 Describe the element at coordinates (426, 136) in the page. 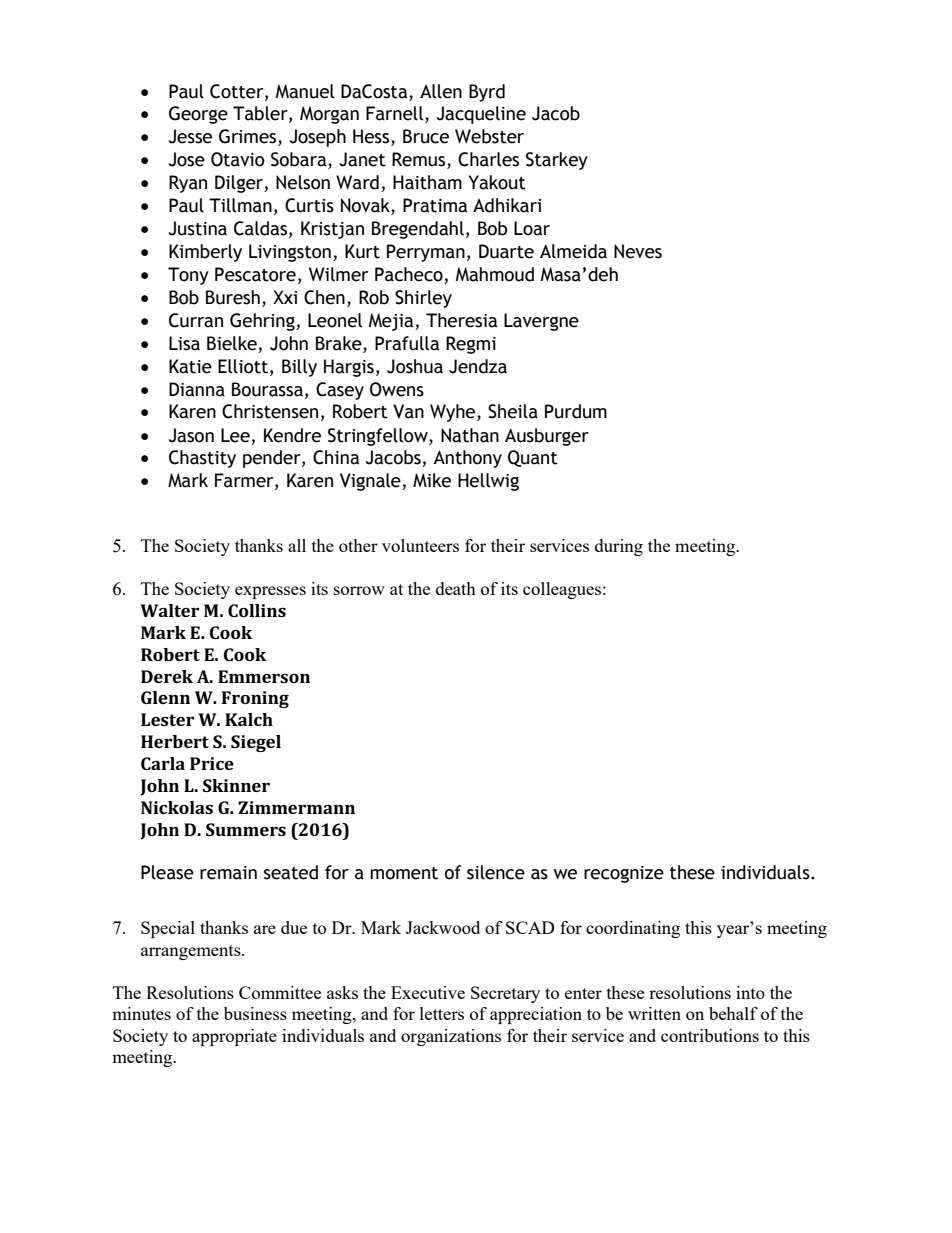

I see `Bruce` at that location.
